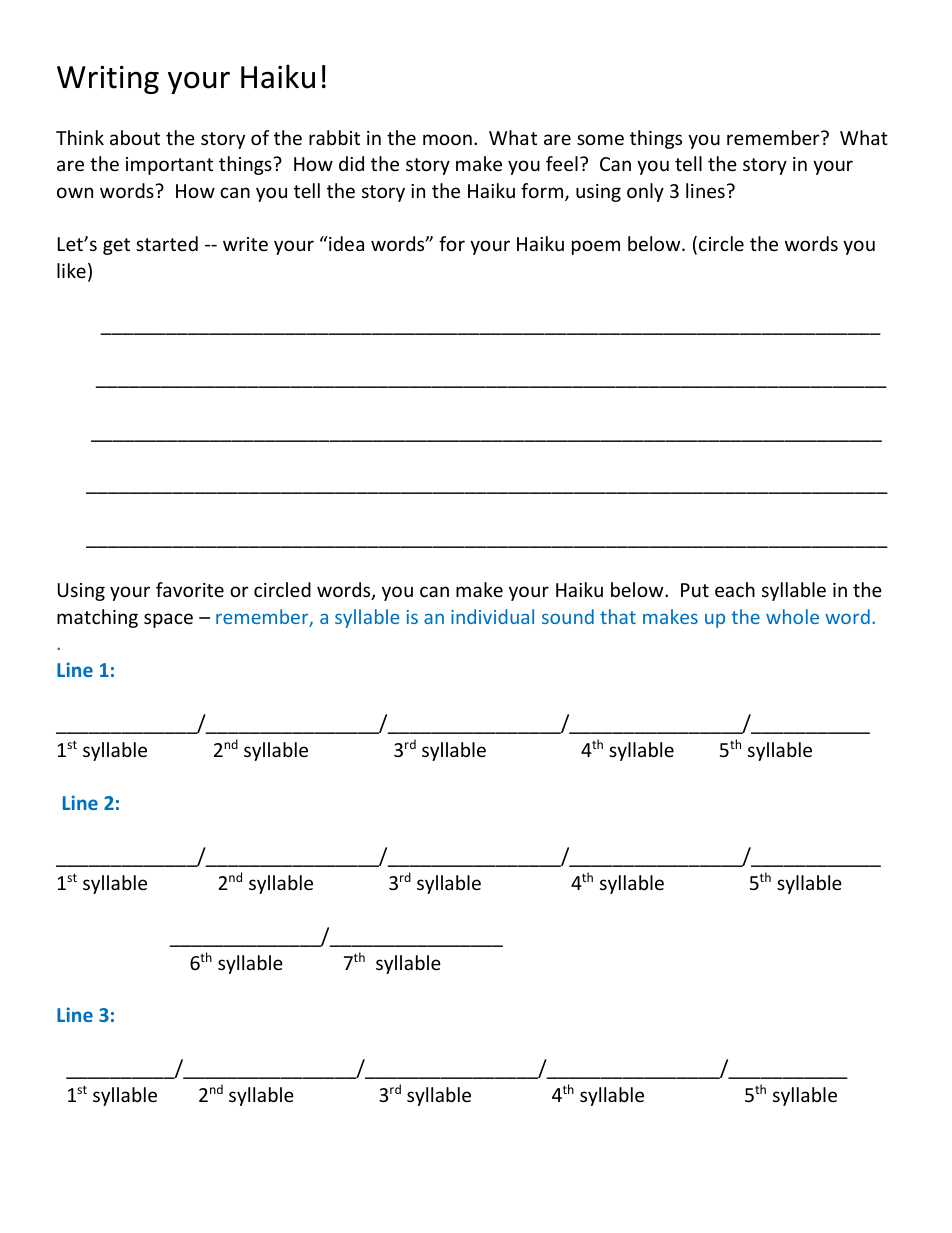  I want to click on moon, so click(447, 139).
